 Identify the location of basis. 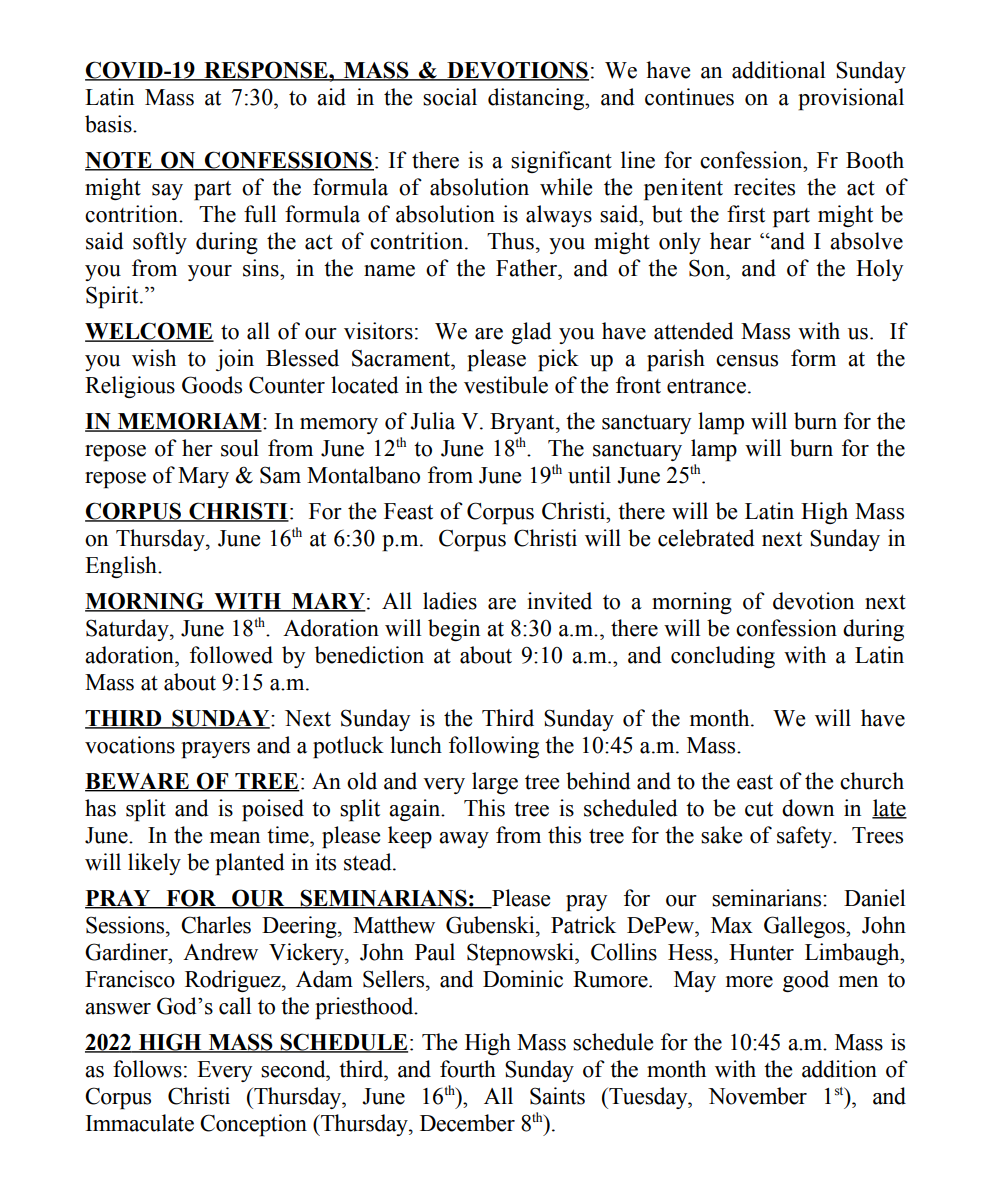
(109, 124).
